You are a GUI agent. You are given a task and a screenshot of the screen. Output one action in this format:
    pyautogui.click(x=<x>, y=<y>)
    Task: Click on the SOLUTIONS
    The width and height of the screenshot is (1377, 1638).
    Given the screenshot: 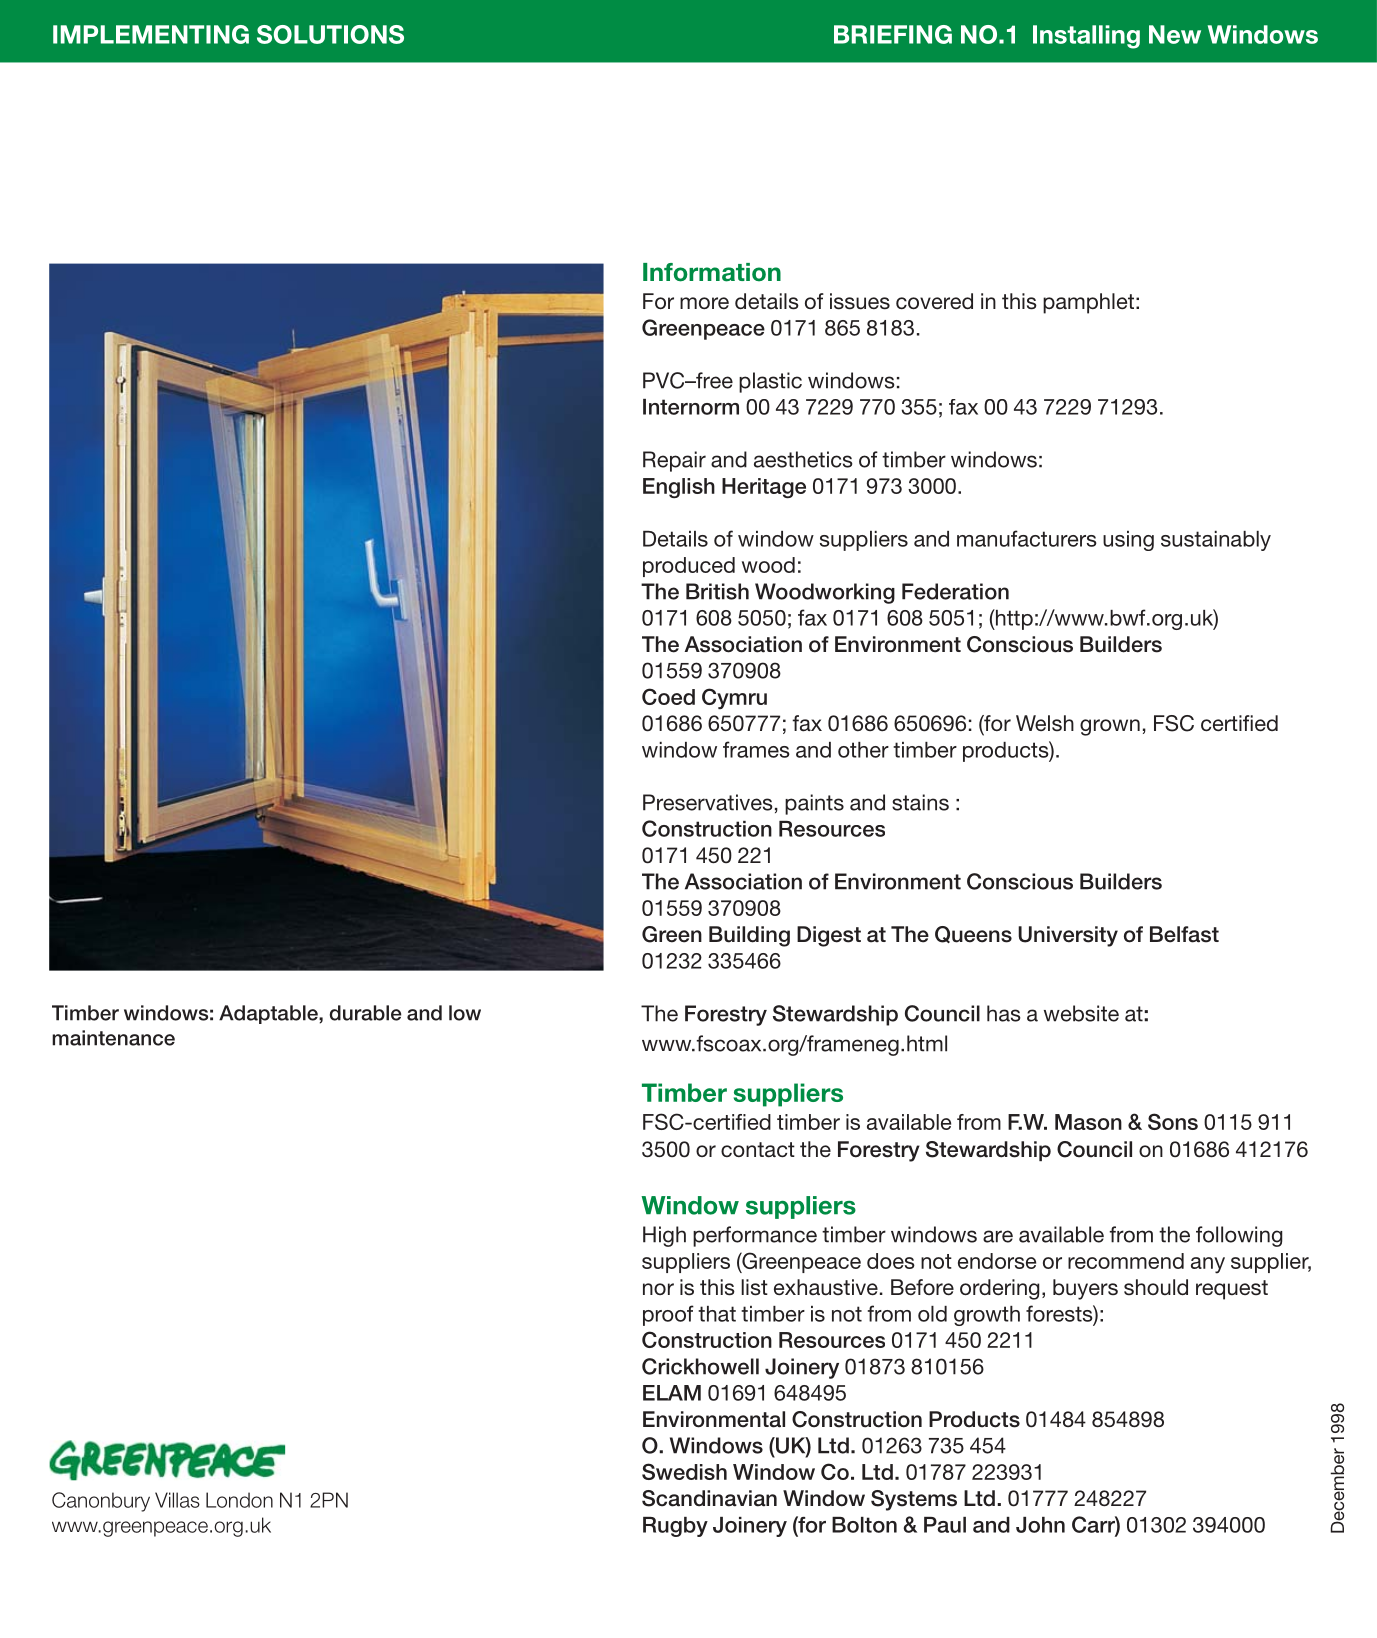 What is the action you would take?
    pyautogui.click(x=330, y=34)
